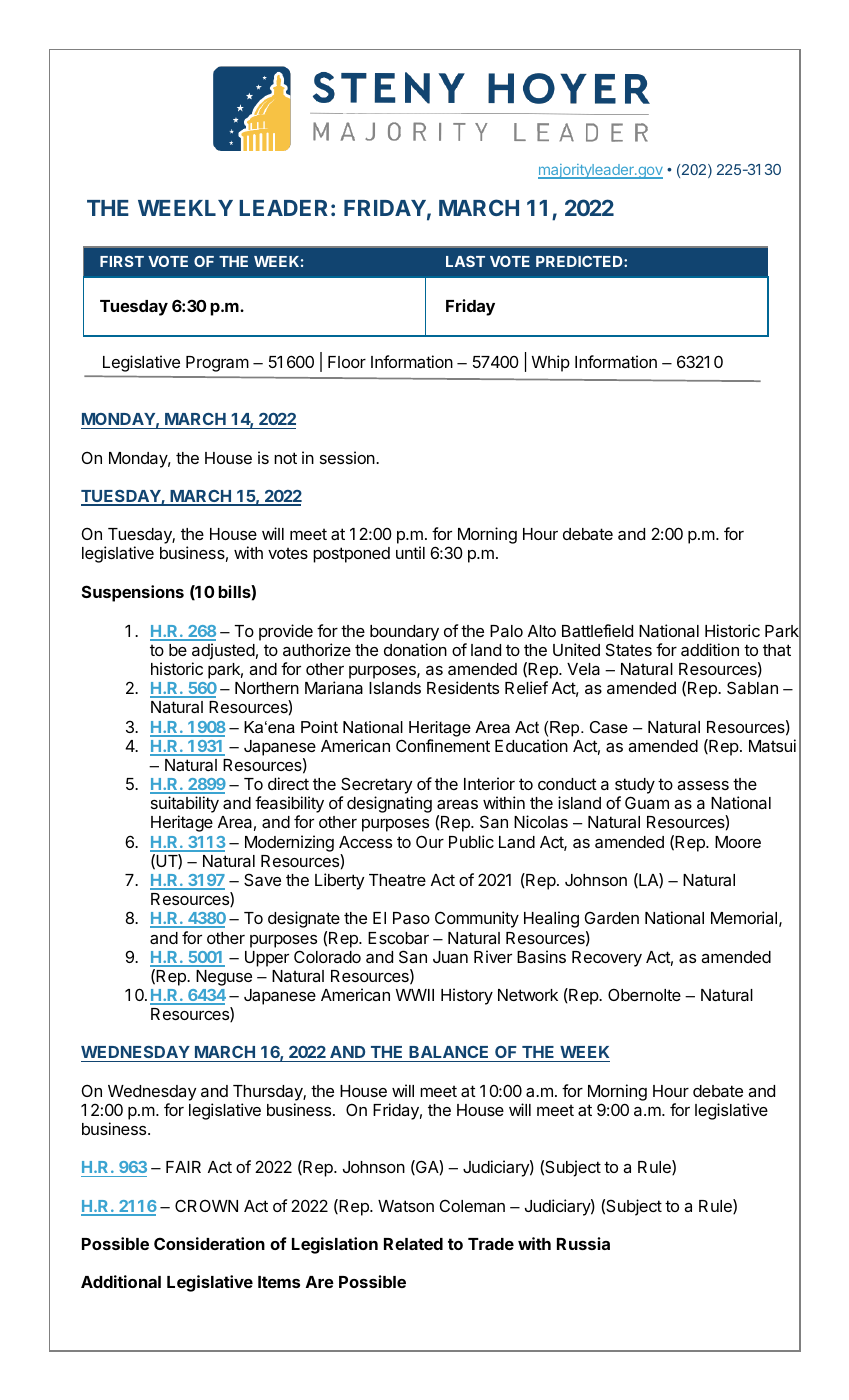 The image size is (849, 1400). I want to click on Consideration, so click(209, 1243).
